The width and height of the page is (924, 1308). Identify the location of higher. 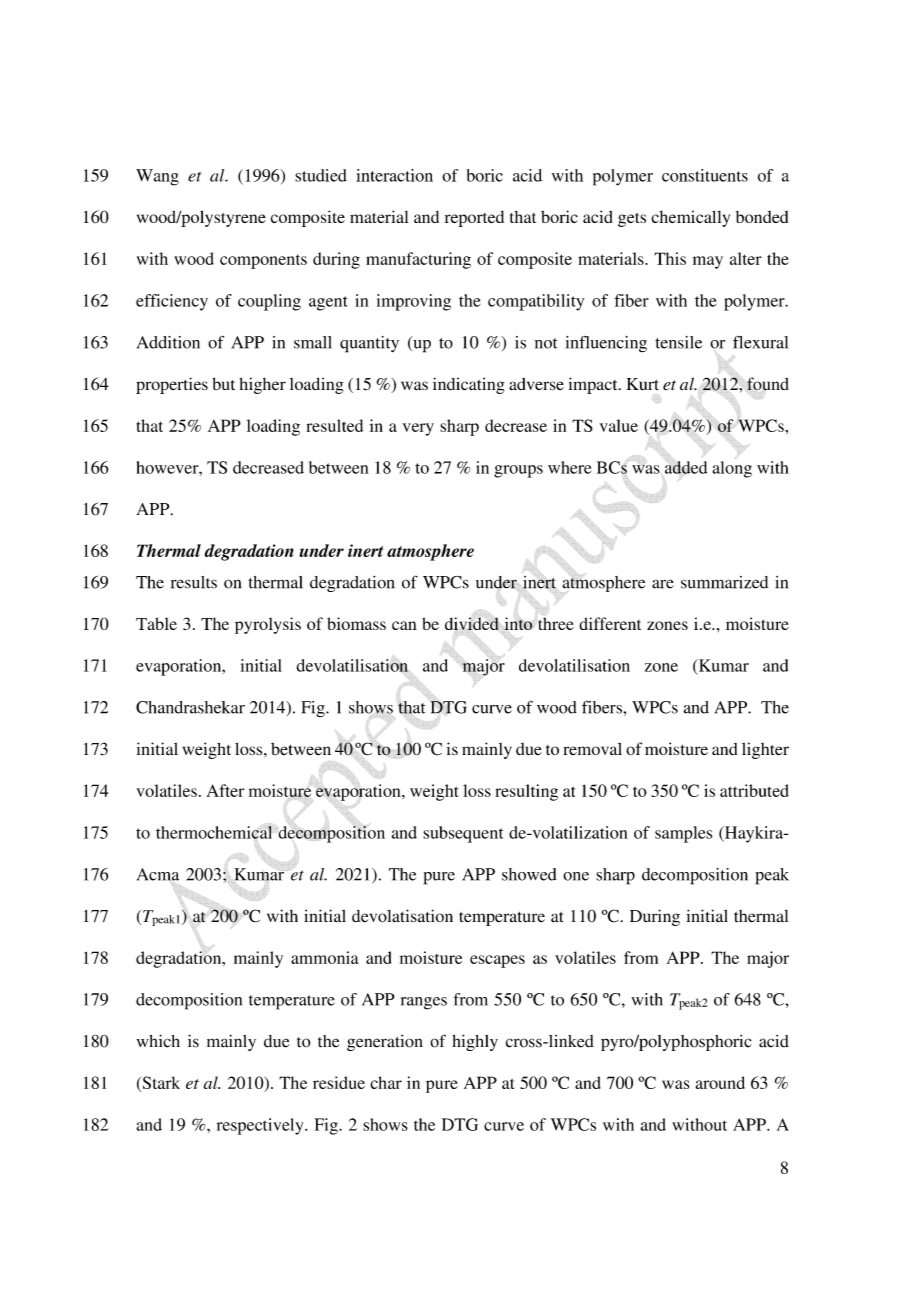
(262, 385).
